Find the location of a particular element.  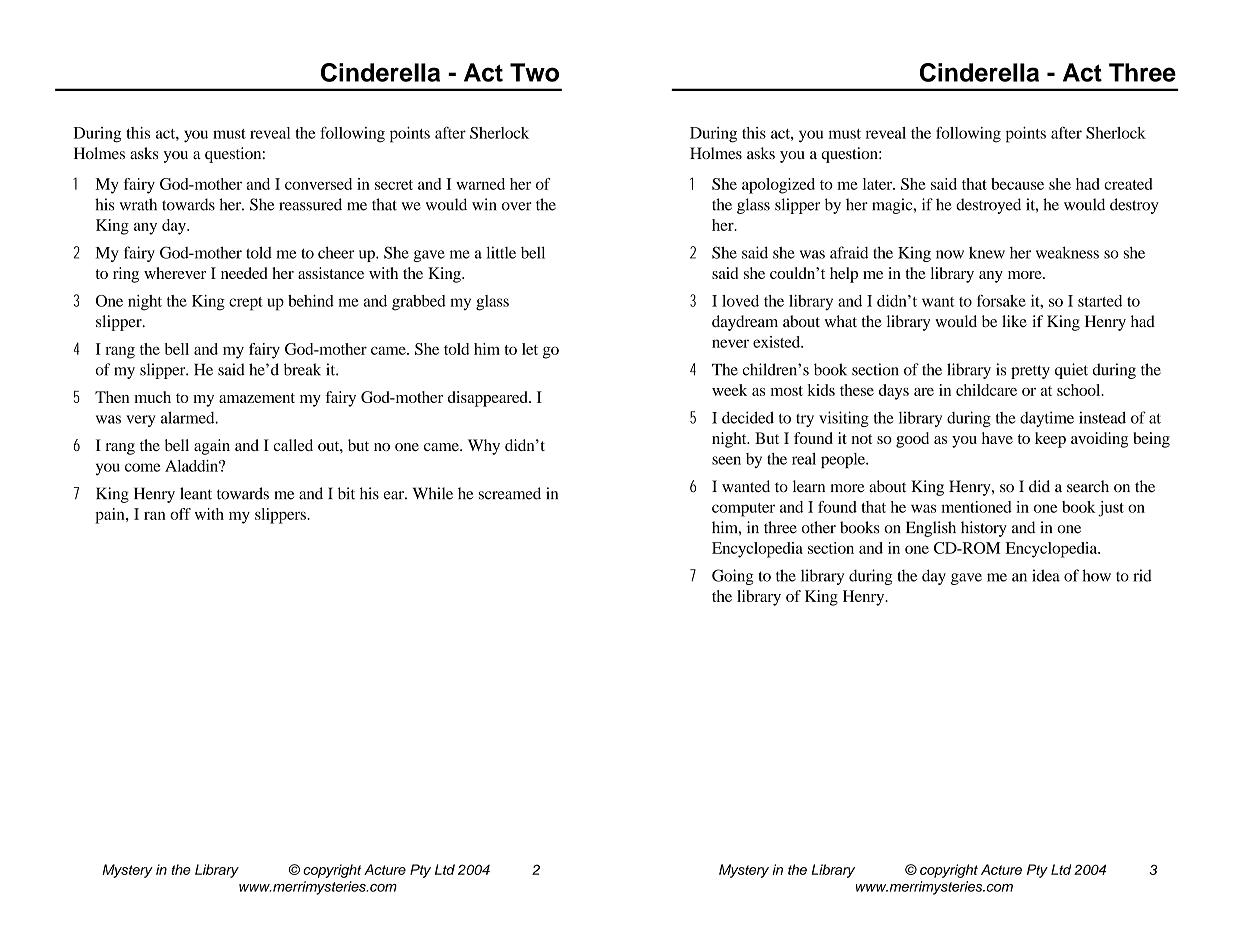

Two is located at coordinates (534, 72).
